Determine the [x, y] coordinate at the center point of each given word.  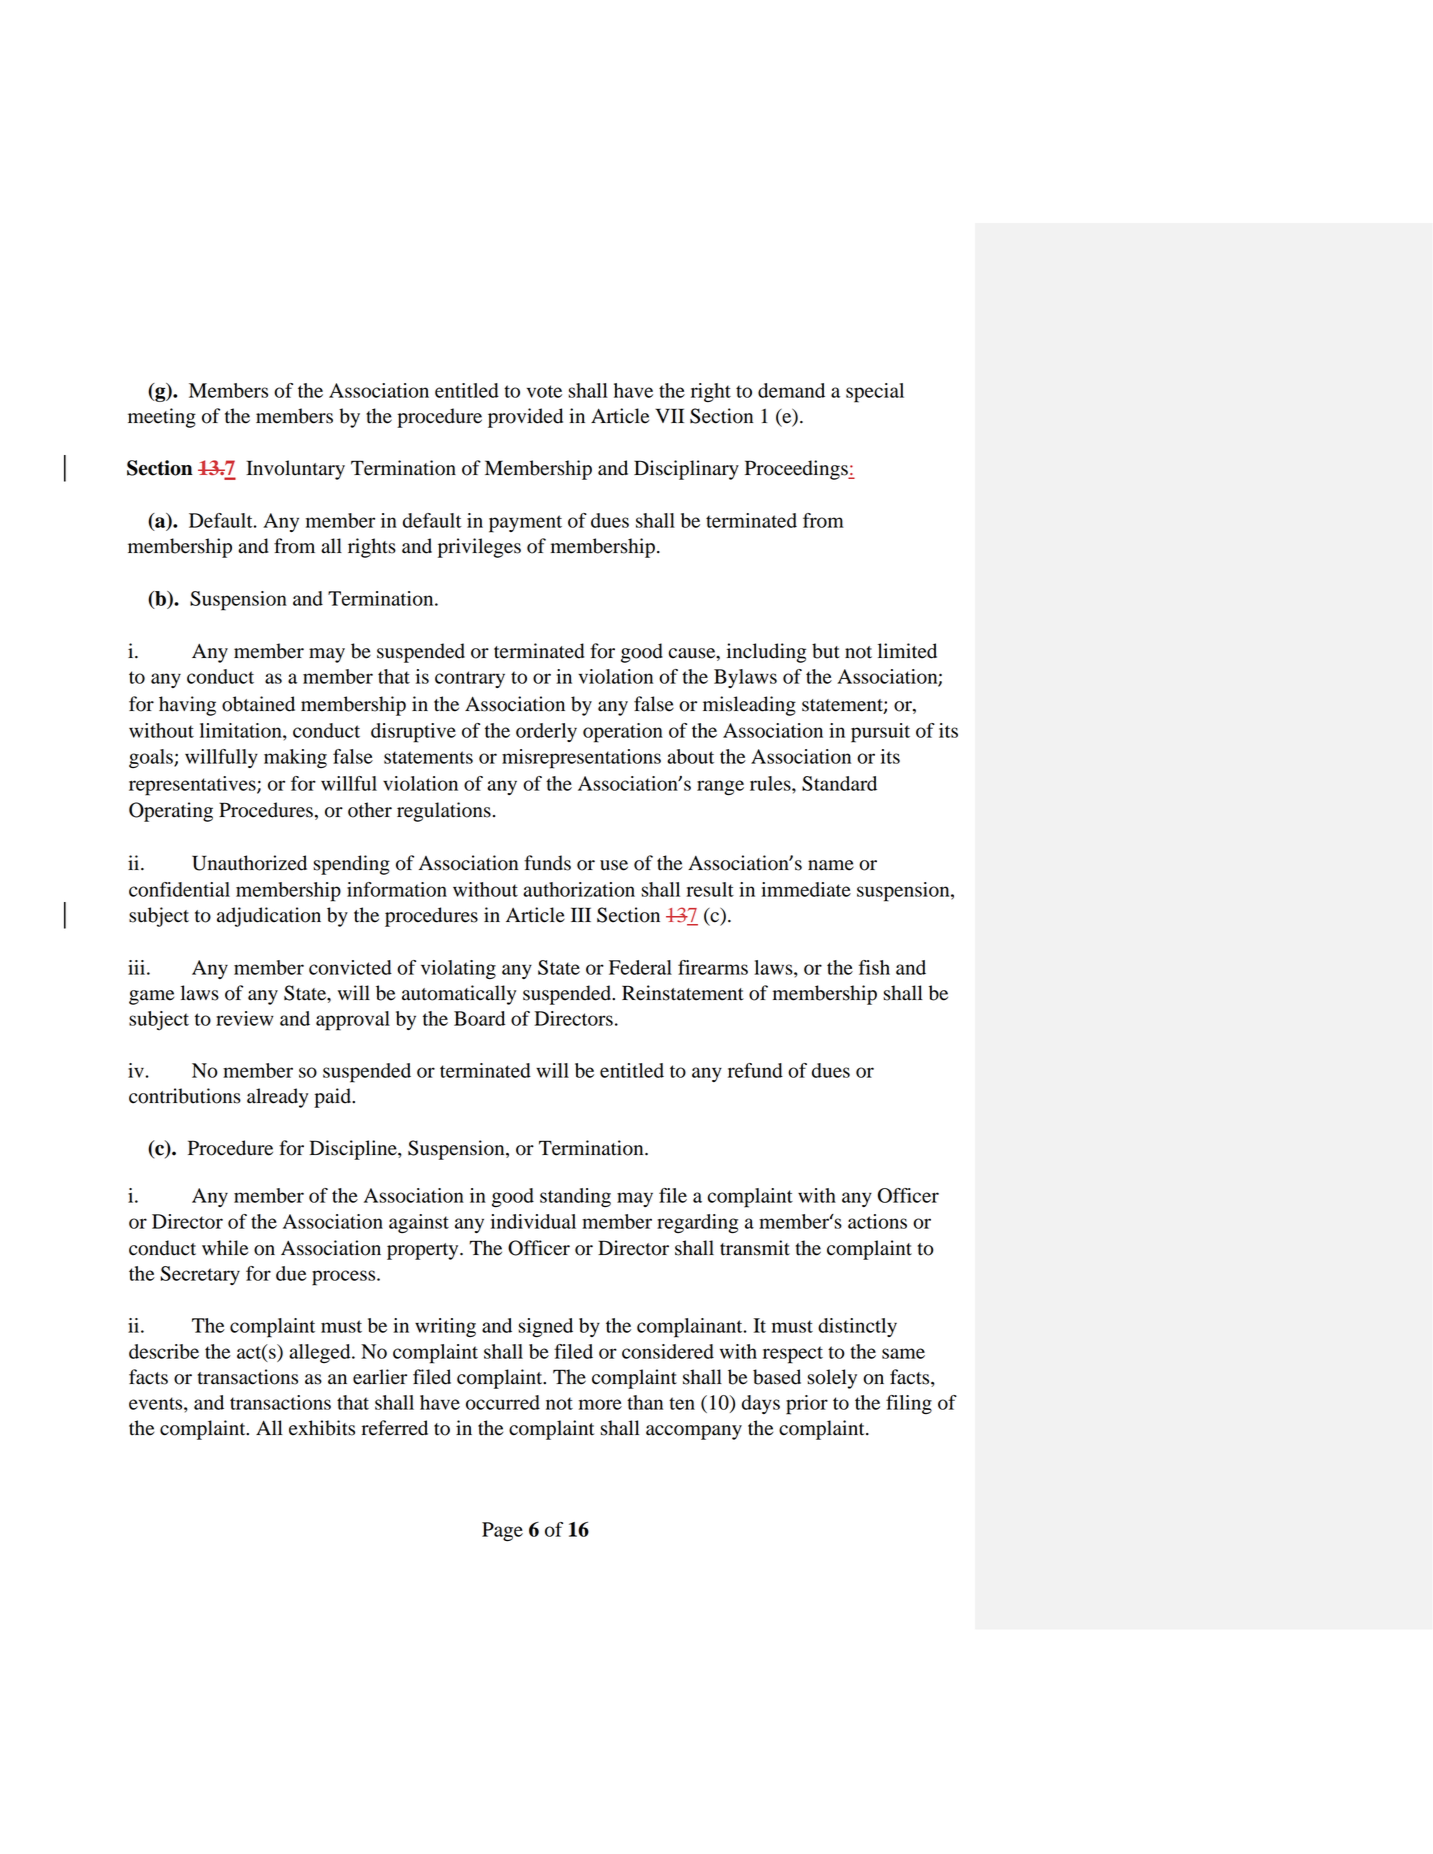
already [277, 1098]
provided [525, 418]
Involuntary [295, 470]
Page [502, 1532]
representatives [193, 786]
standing [575, 1197]
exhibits [322, 1428]
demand [791, 390]
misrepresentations [581, 759]
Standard [839, 783]
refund [755, 1070]
